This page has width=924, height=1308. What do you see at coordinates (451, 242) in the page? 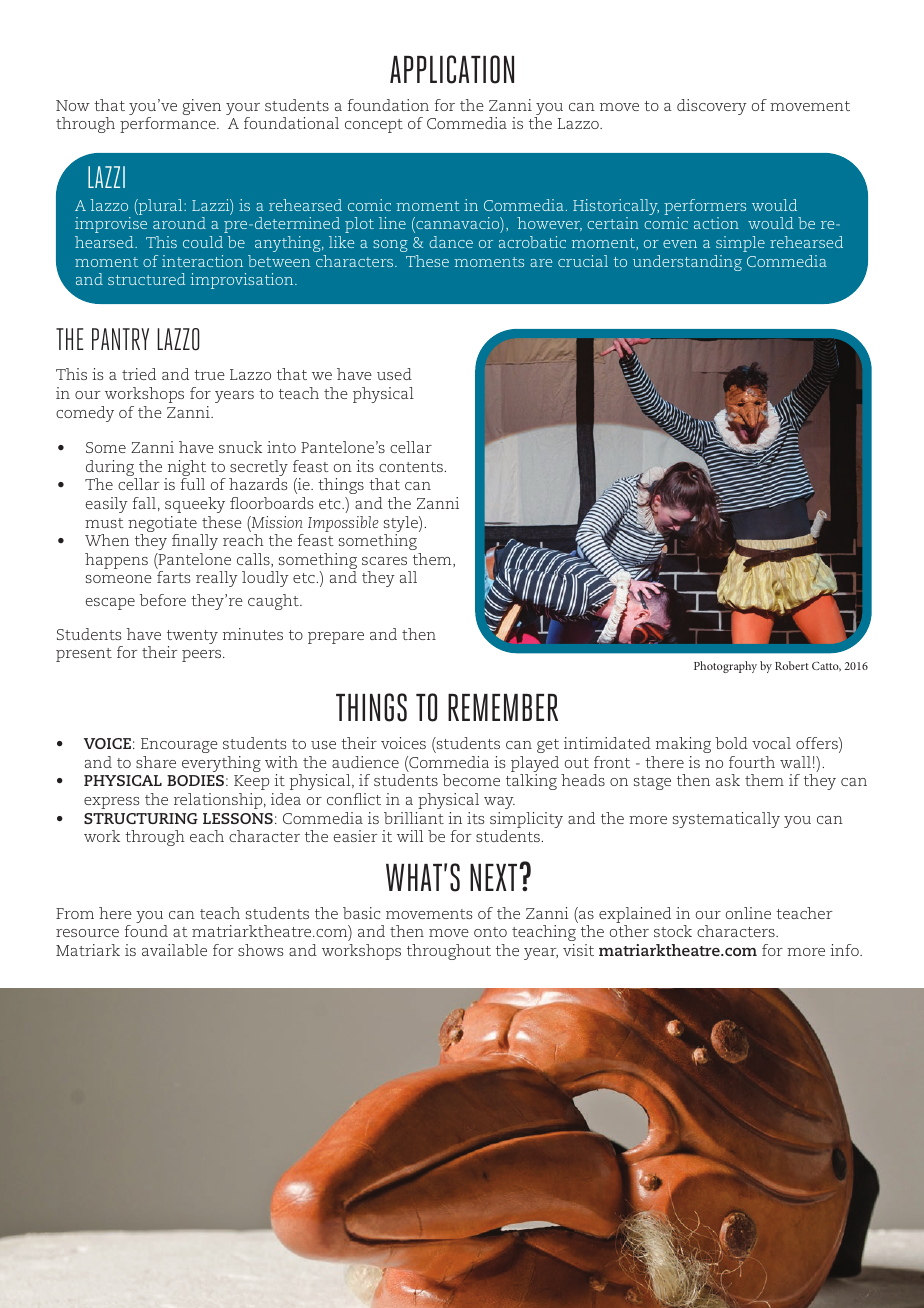
I see `dance` at bounding box center [451, 242].
